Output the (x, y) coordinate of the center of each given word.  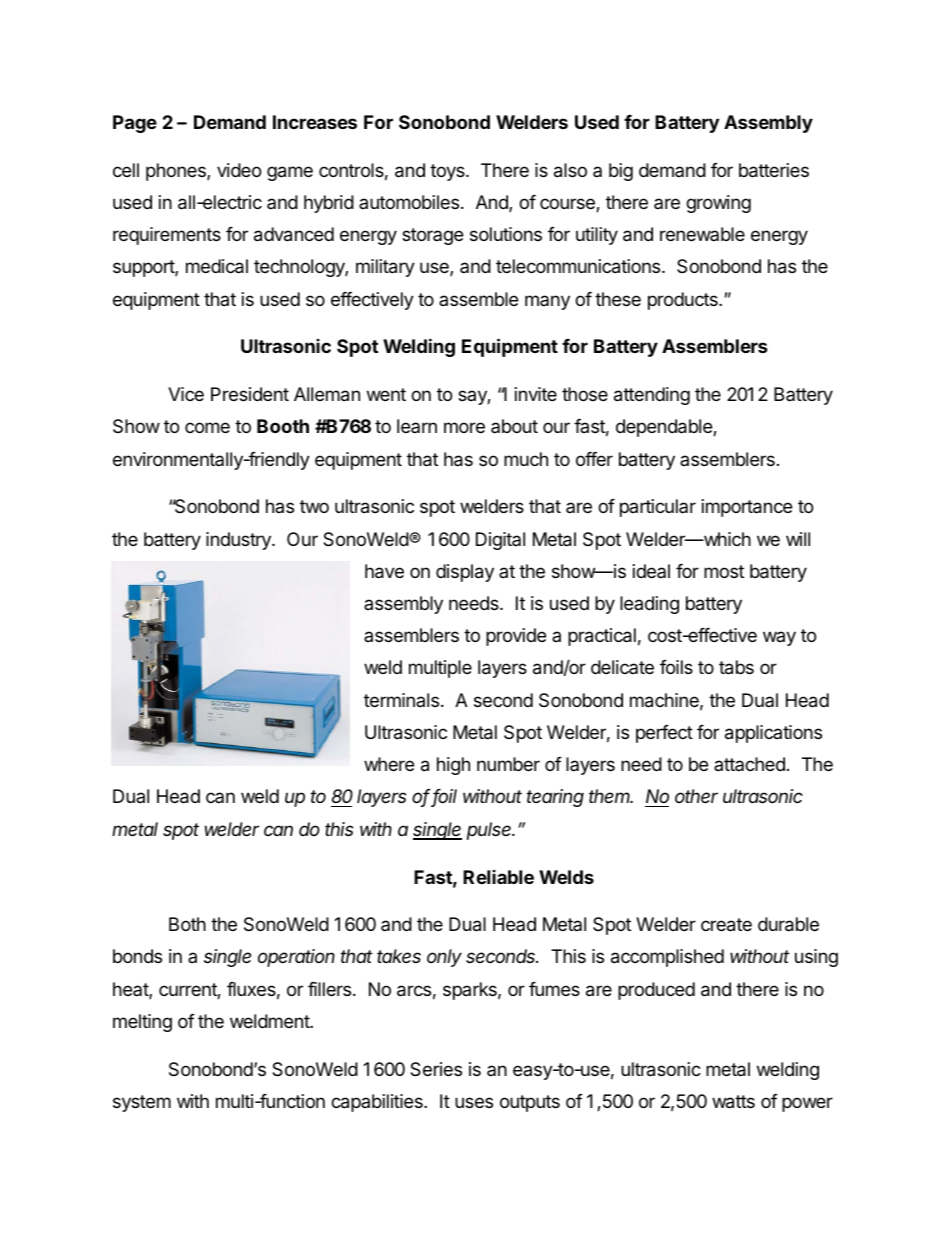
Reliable (498, 877)
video (239, 170)
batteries (774, 170)
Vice (186, 394)
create (726, 925)
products (684, 301)
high (453, 766)
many (547, 302)
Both (187, 924)
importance (747, 508)
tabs (736, 667)
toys (448, 172)
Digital (500, 541)
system (142, 1103)
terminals (401, 700)
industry (239, 541)
